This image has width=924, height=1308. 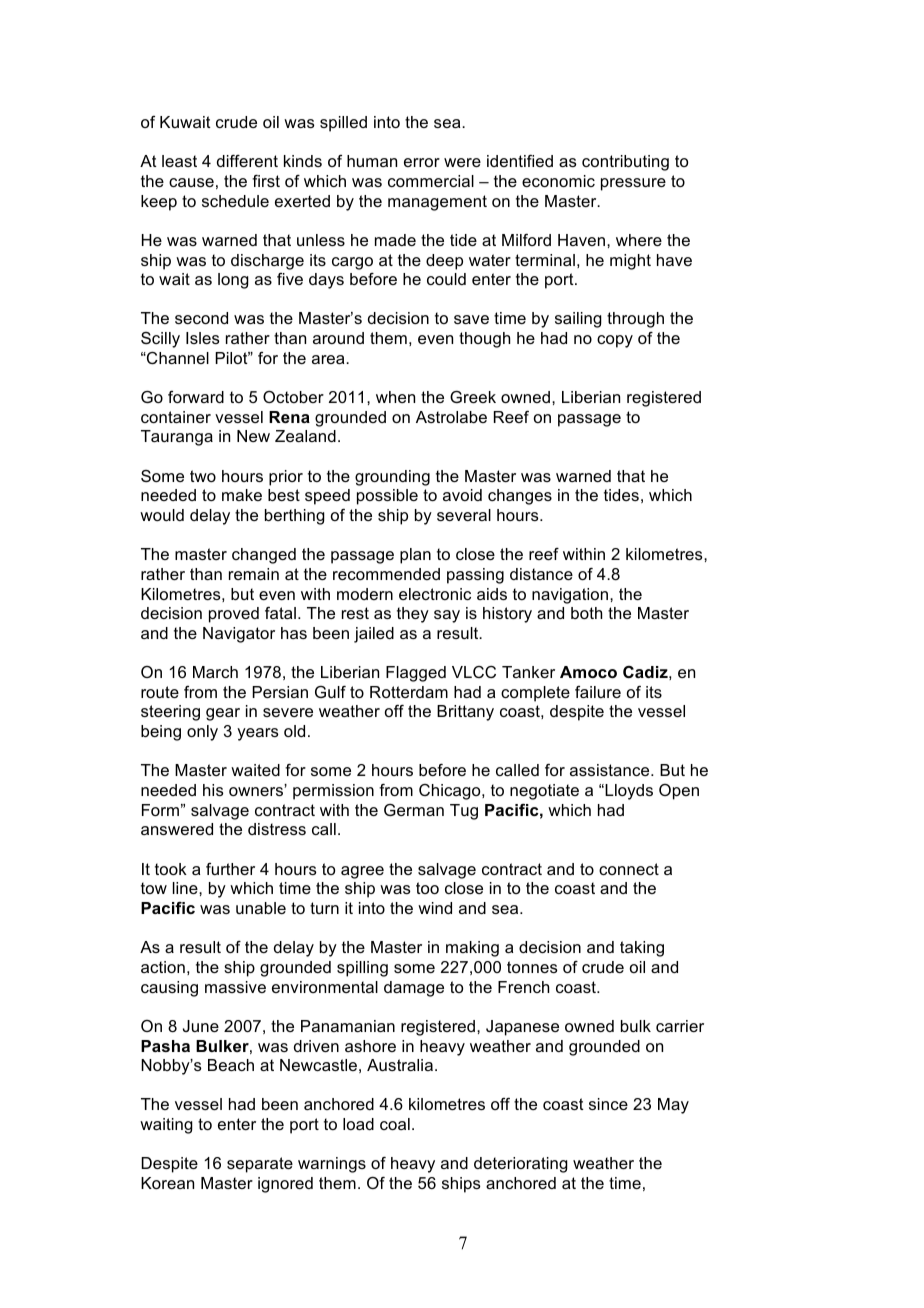 What do you see at coordinates (260, 1165) in the image?
I see `separate` at bounding box center [260, 1165].
